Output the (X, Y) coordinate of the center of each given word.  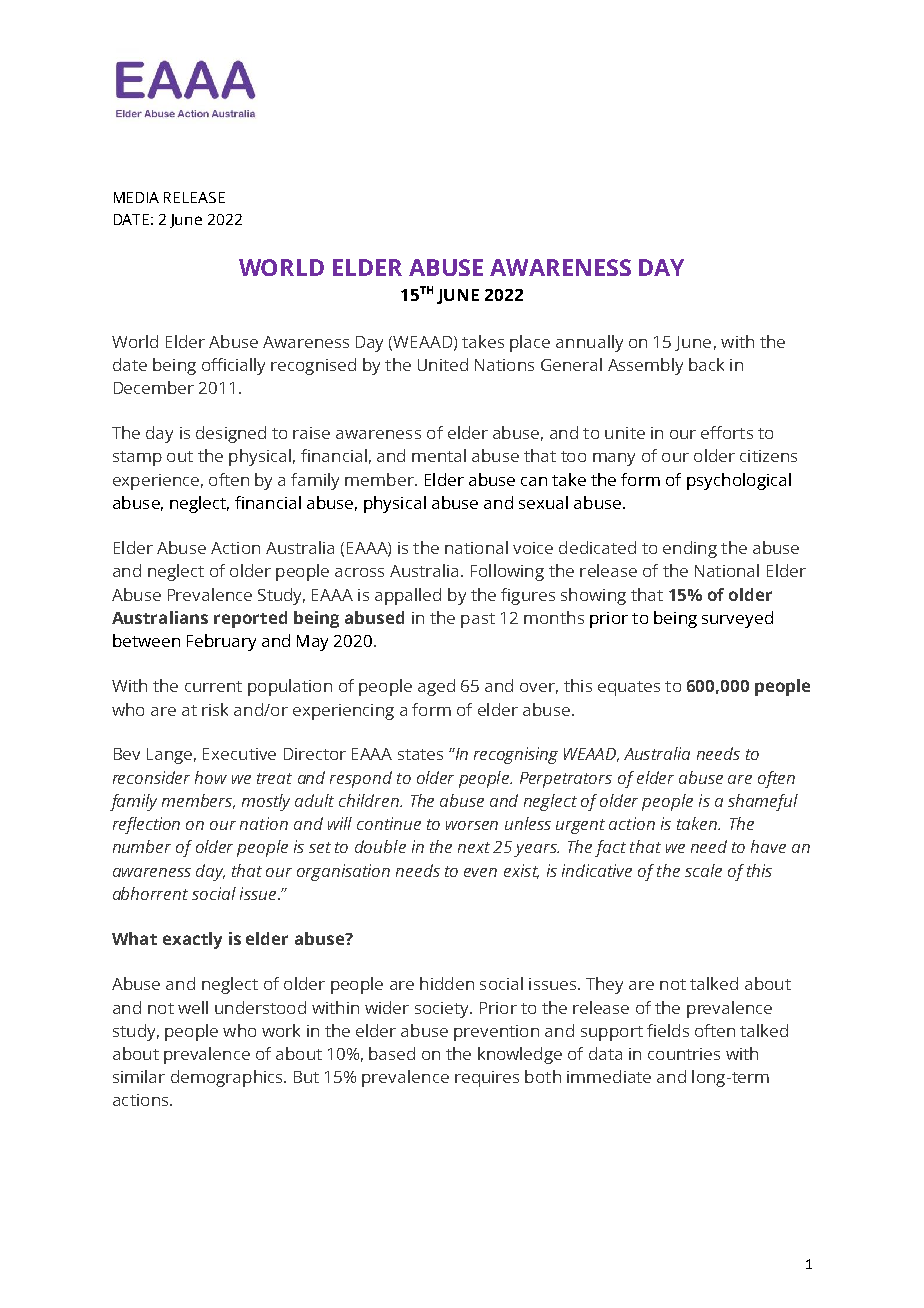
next (474, 847)
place (530, 343)
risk (215, 709)
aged (436, 687)
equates (629, 688)
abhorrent (150, 893)
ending (690, 549)
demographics (228, 1078)
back (706, 364)
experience (156, 482)
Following (507, 572)
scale (703, 870)
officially (233, 366)
